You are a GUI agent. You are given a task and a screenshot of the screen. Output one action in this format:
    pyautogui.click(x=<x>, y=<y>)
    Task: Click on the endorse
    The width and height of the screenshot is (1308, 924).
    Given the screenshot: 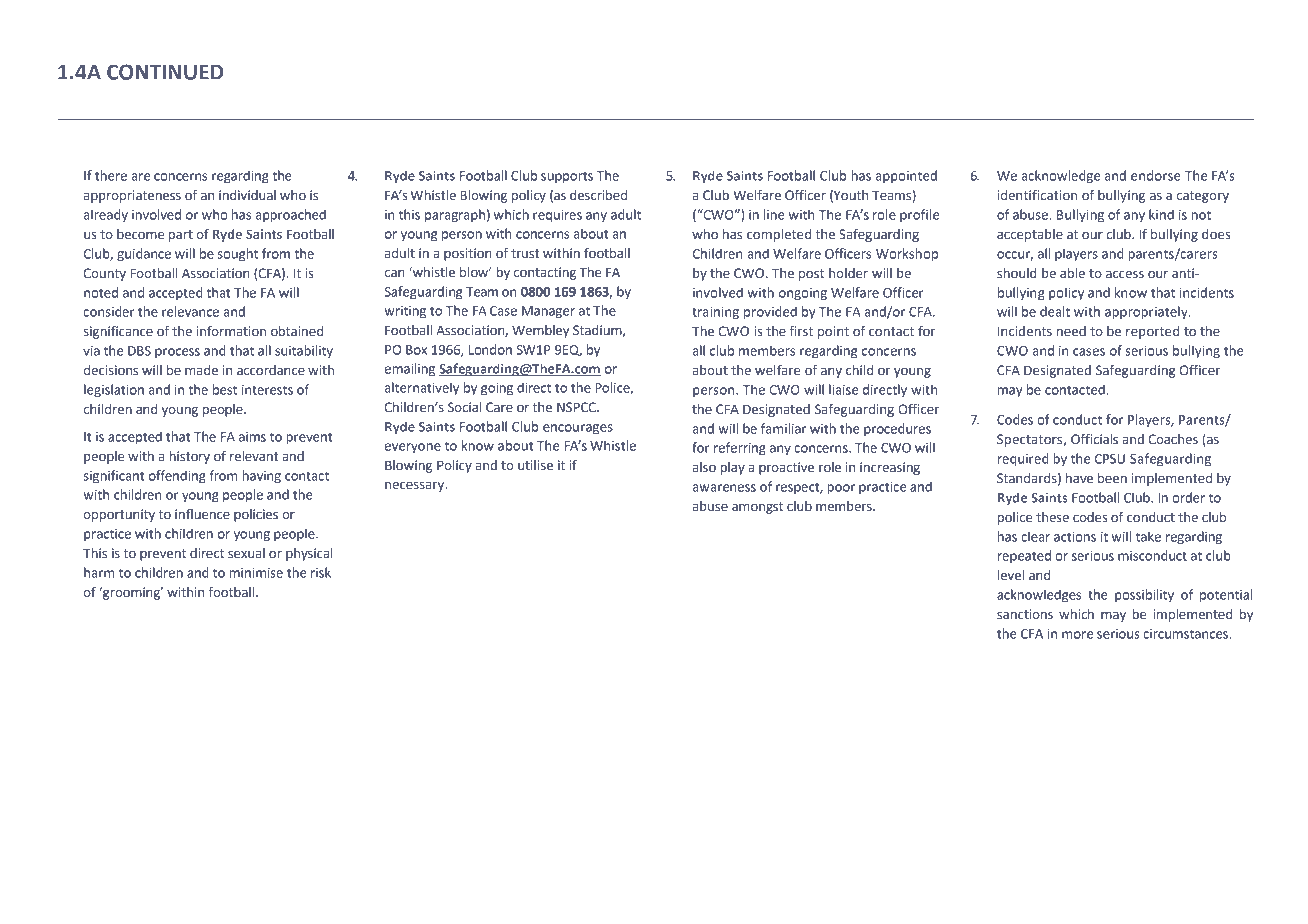 What is the action you would take?
    pyautogui.click(x=1156, y=175)
